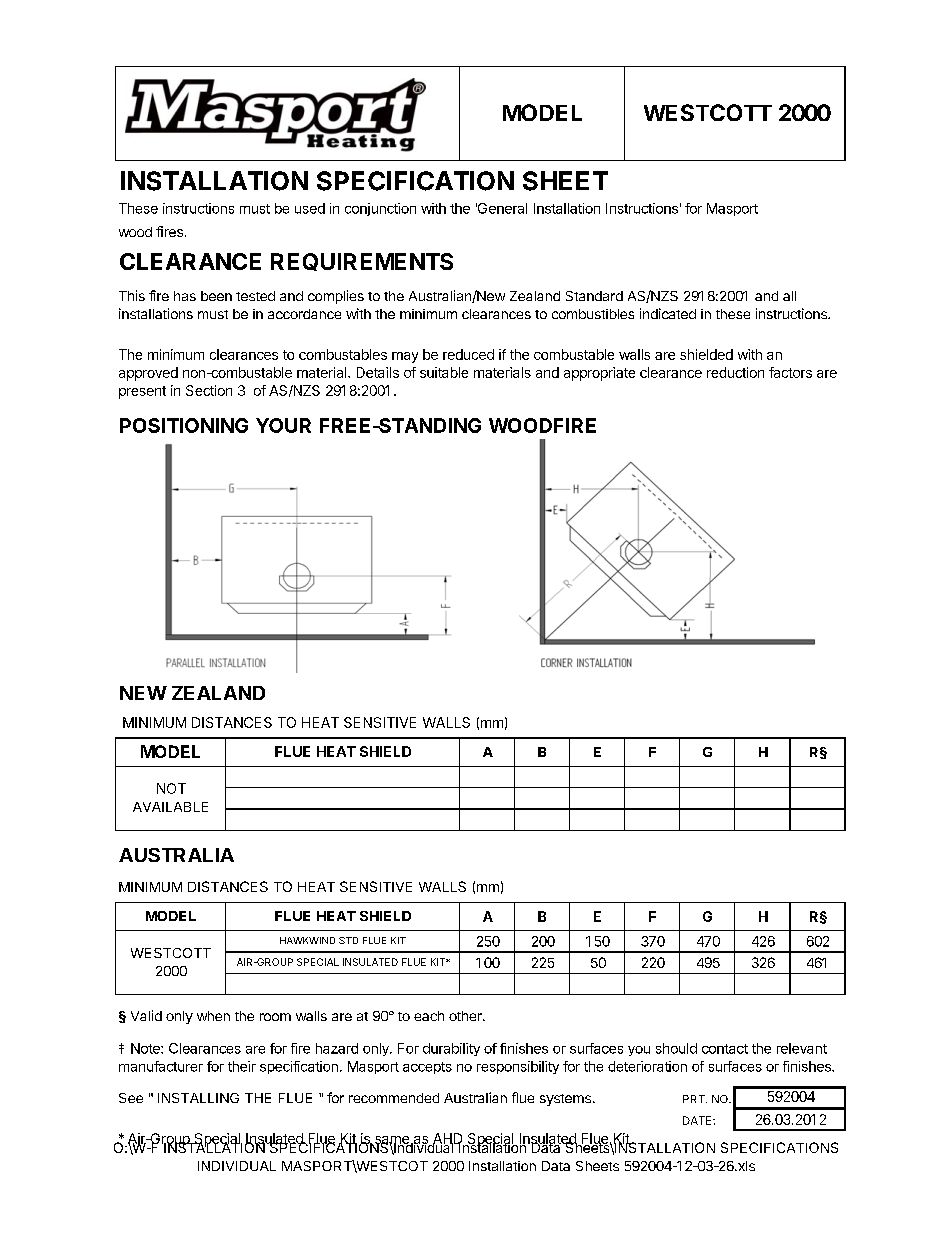 This screenshot has width=952, height=1233. I want to click on STD, so click(348, 940).
